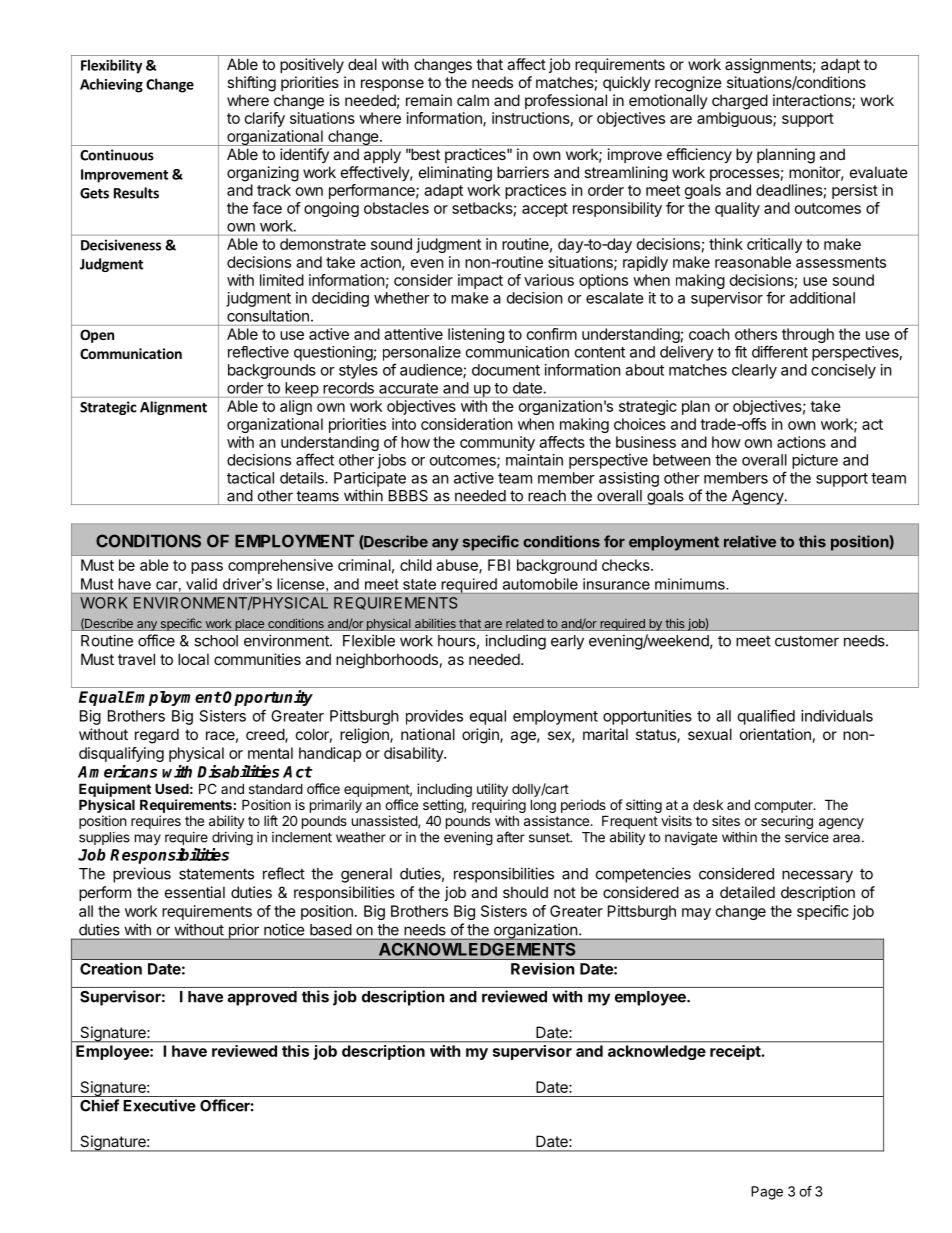 Image resolution: width=952 pixels, height=1233 pixels. I want to click on charged, so click(740, 102).
